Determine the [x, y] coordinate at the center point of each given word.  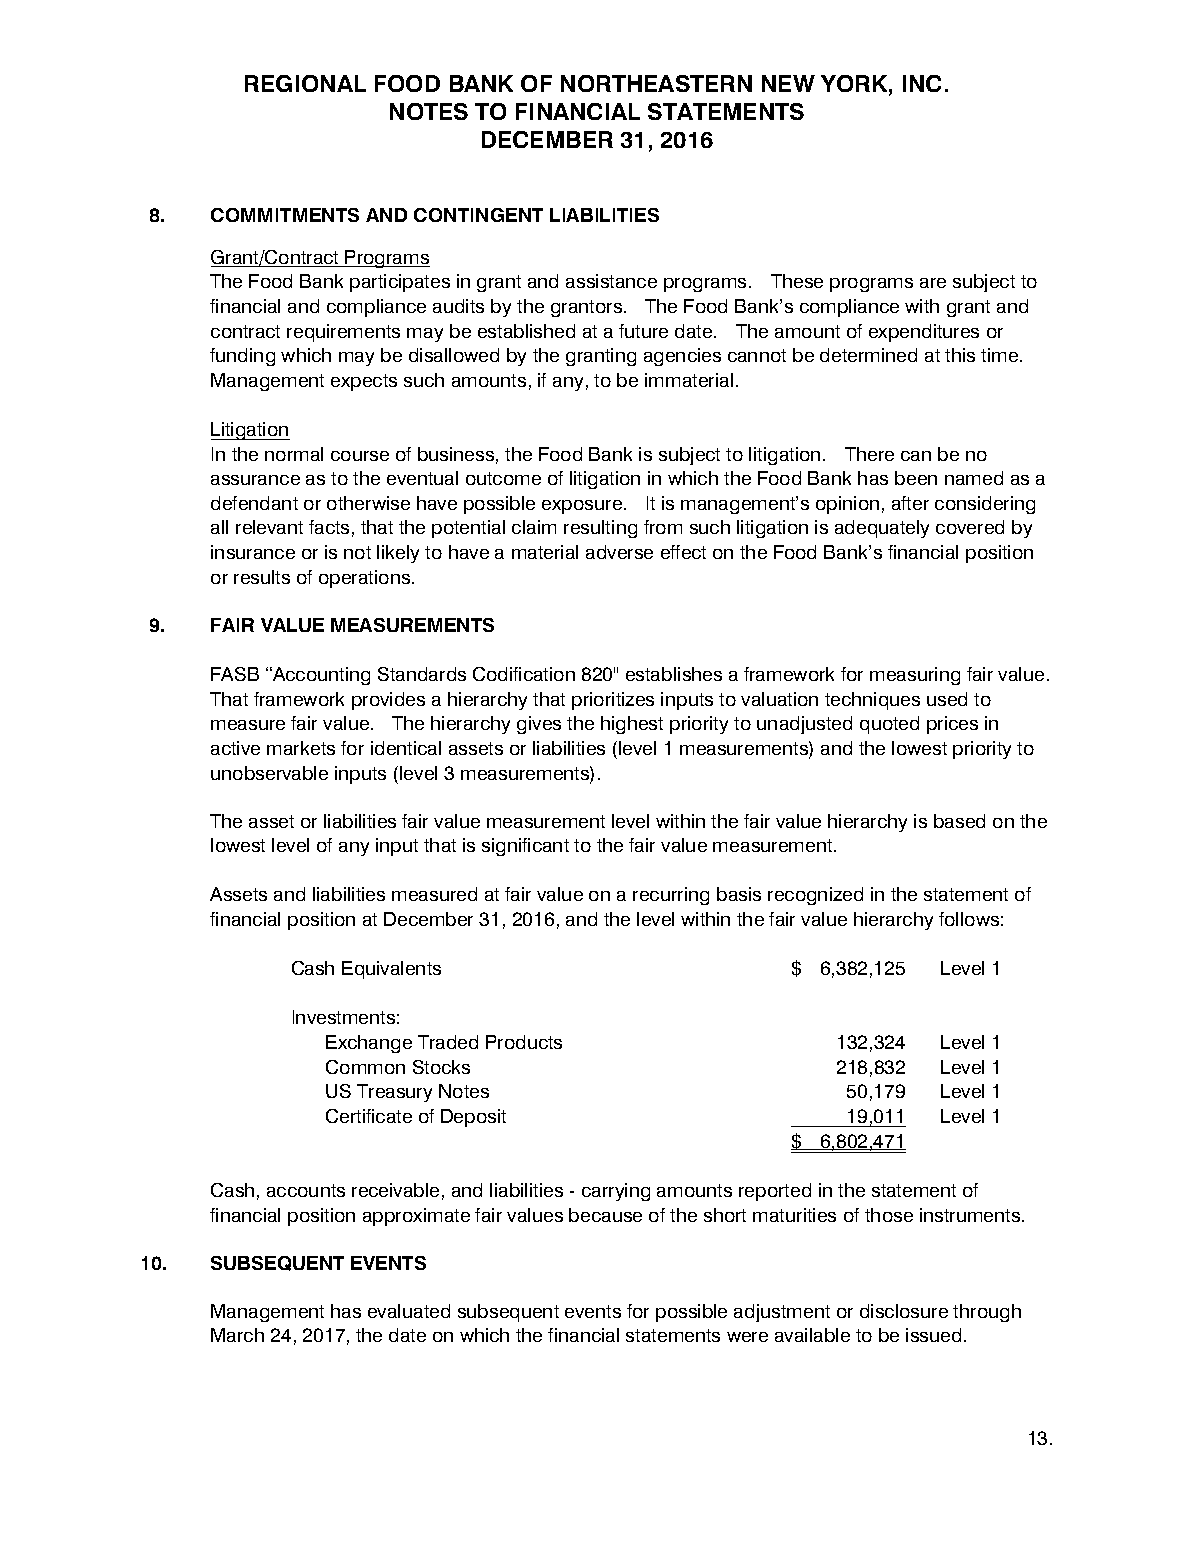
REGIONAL [305, 83]
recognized [815, 896]
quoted [889, 725]
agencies [682, 357]
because [605, 1215]
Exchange [369, 1044]
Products [524, 1042]
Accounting [320, 676]
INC [922, 83]
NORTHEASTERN [656, 83]
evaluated [409, 1311]
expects [364, 382]
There [869, 454]
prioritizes [613, 701]
